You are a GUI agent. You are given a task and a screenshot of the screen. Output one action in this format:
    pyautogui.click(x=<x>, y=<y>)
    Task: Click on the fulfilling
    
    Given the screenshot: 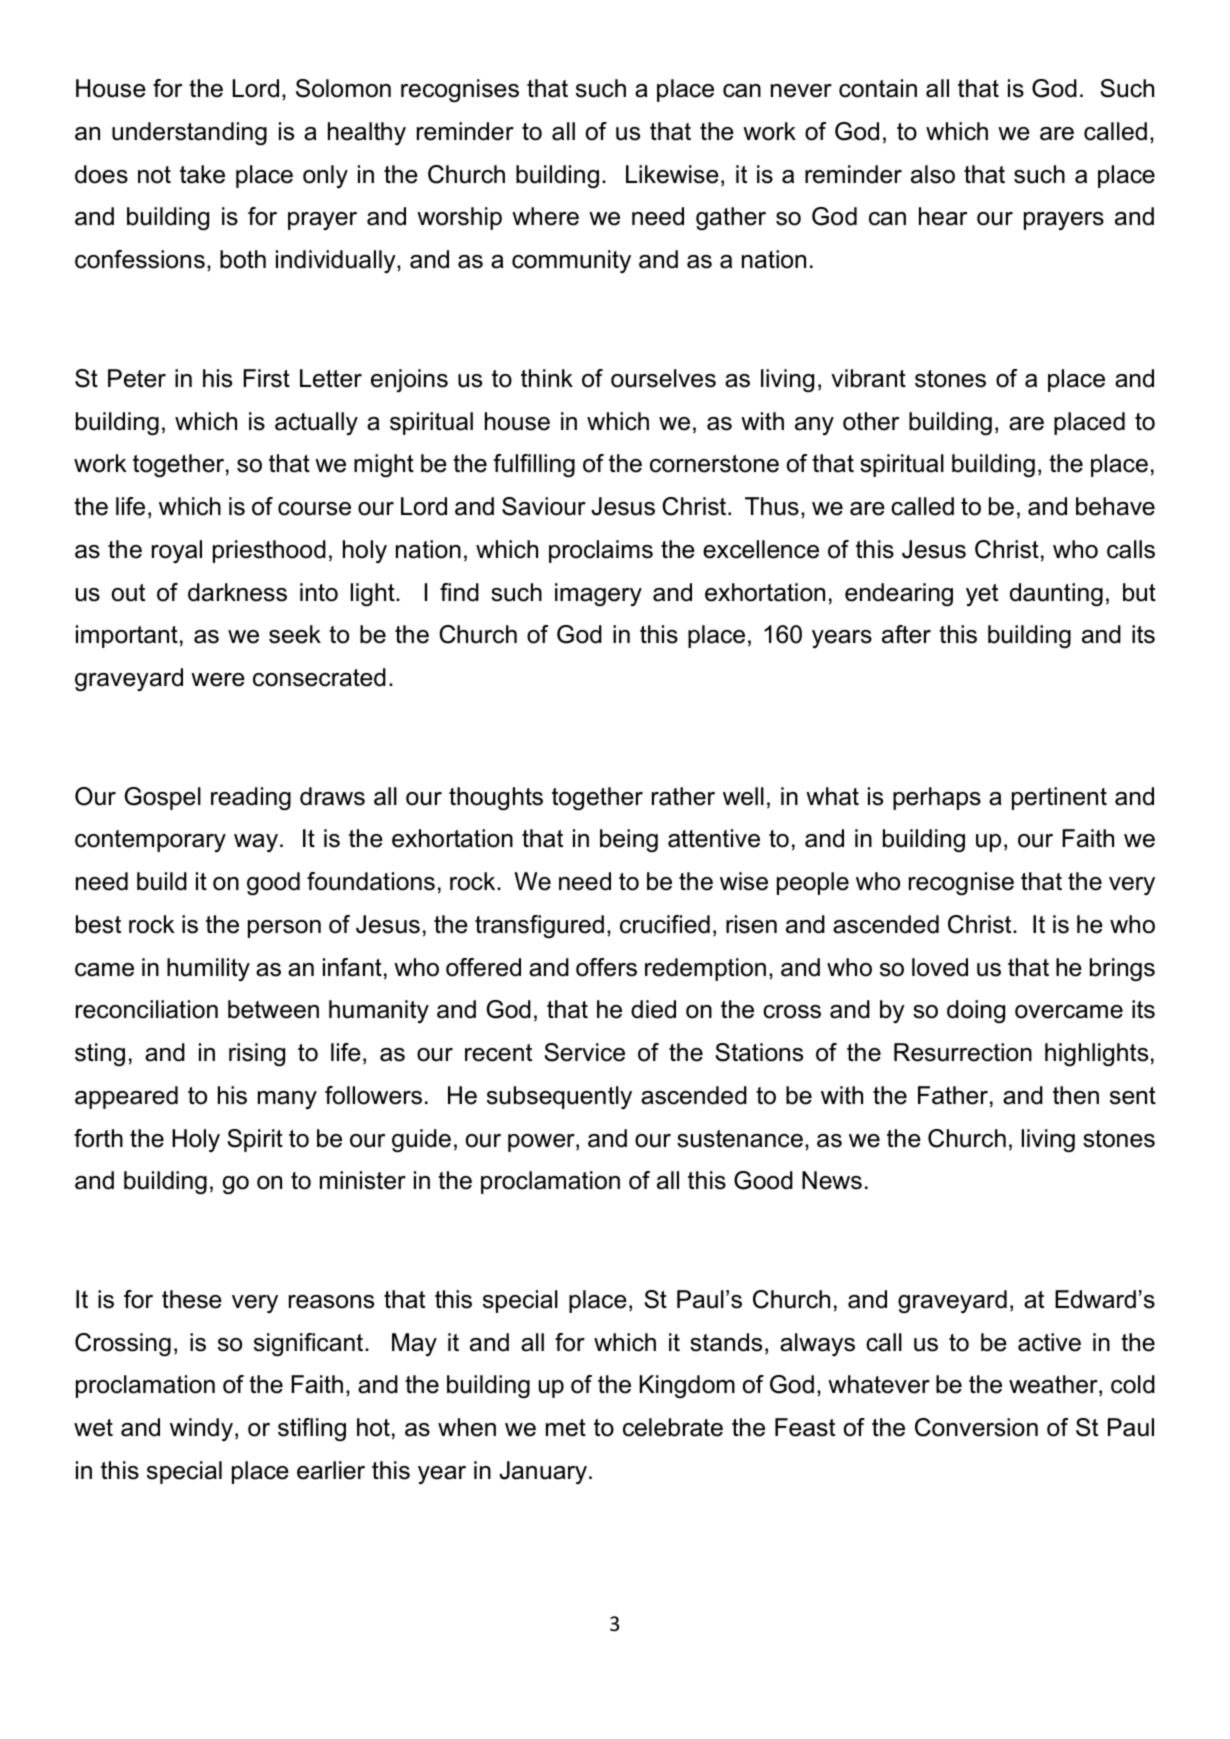 What is the action you would take?
    pyautogui.click(x=534, y=466)
